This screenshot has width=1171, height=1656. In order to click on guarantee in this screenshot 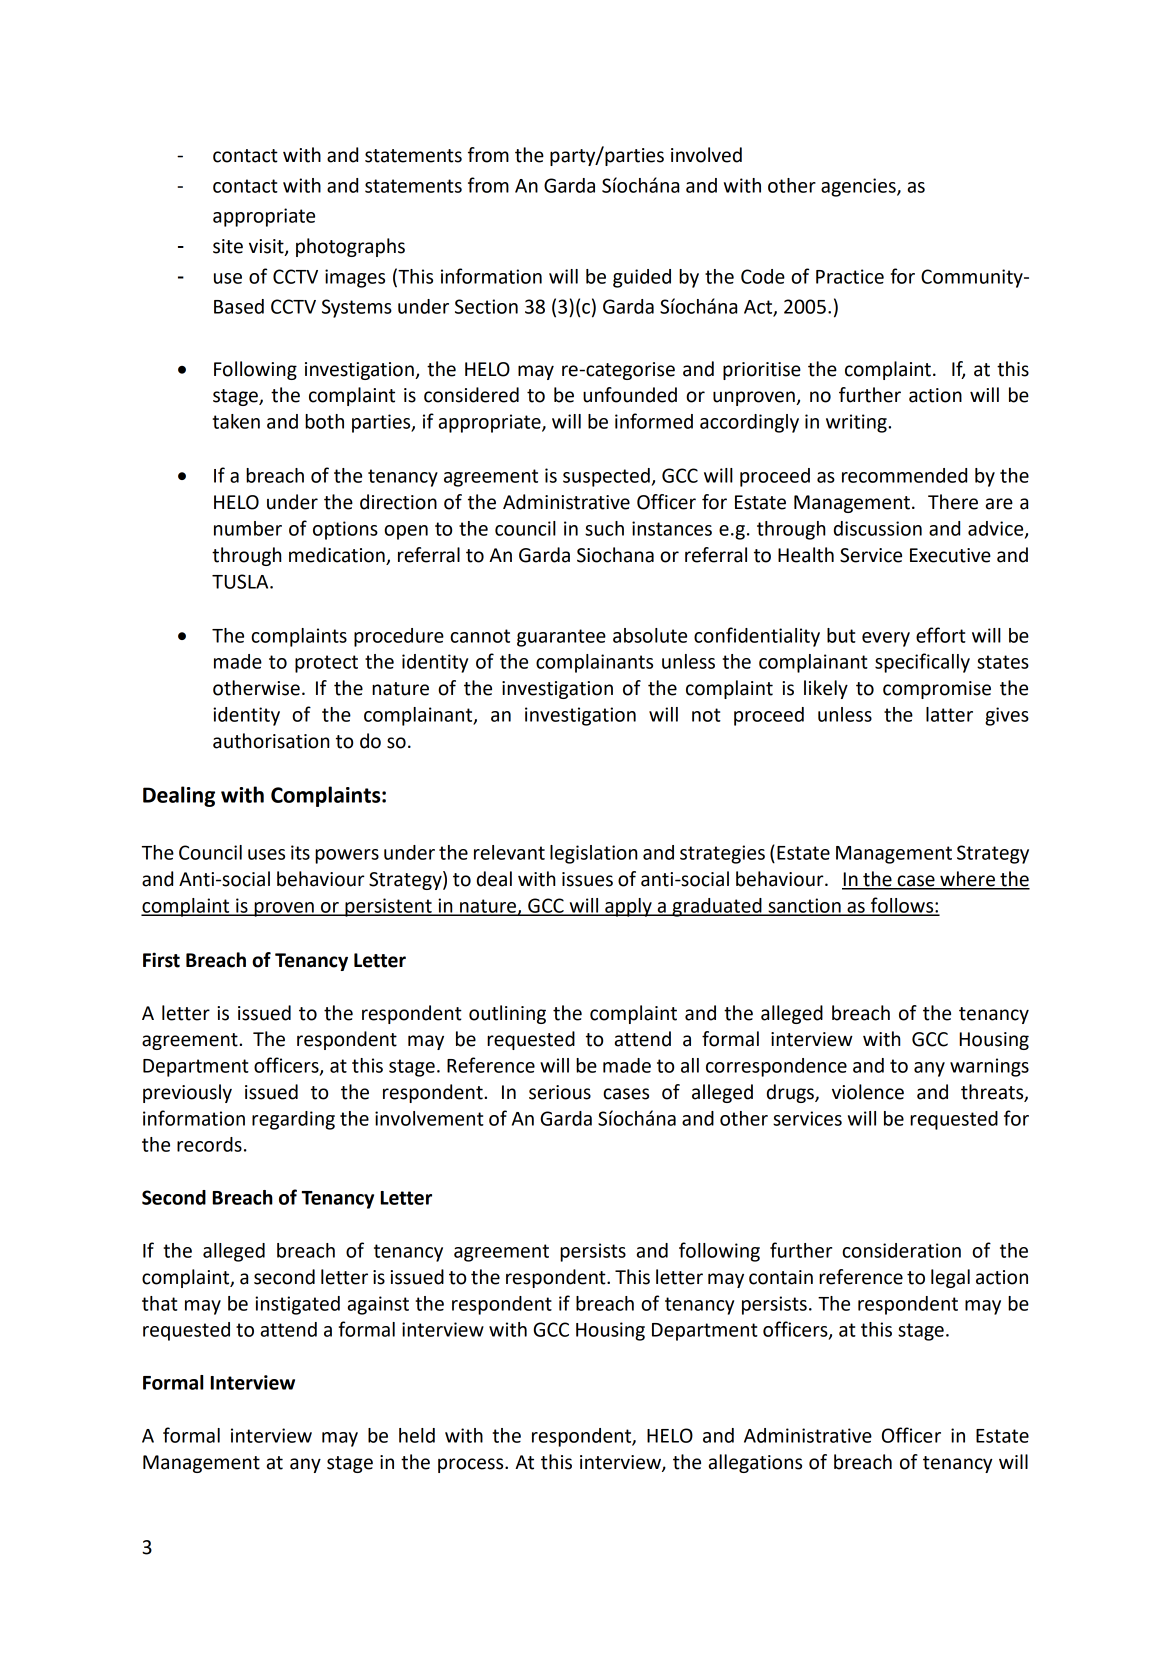, I will do `click(561, 638)`.
